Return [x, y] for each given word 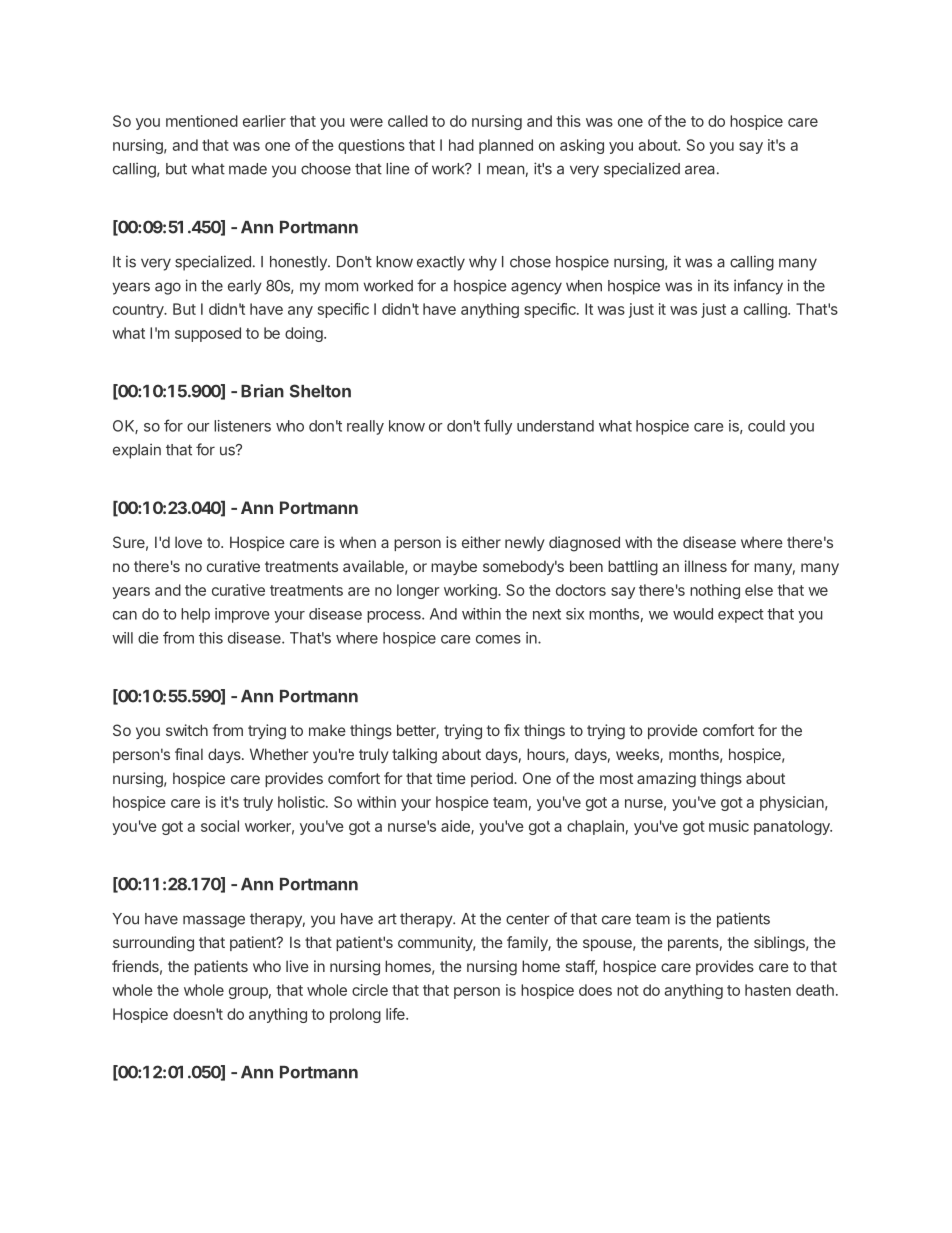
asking [582, 146]
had [461, 145]
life [396, 1014]
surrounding [153, 944]
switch [187, 730]
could [766, 426]
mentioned [202, 121]
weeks [638, 755]
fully [498, 427]
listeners [242, 426]
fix [512, 730]
